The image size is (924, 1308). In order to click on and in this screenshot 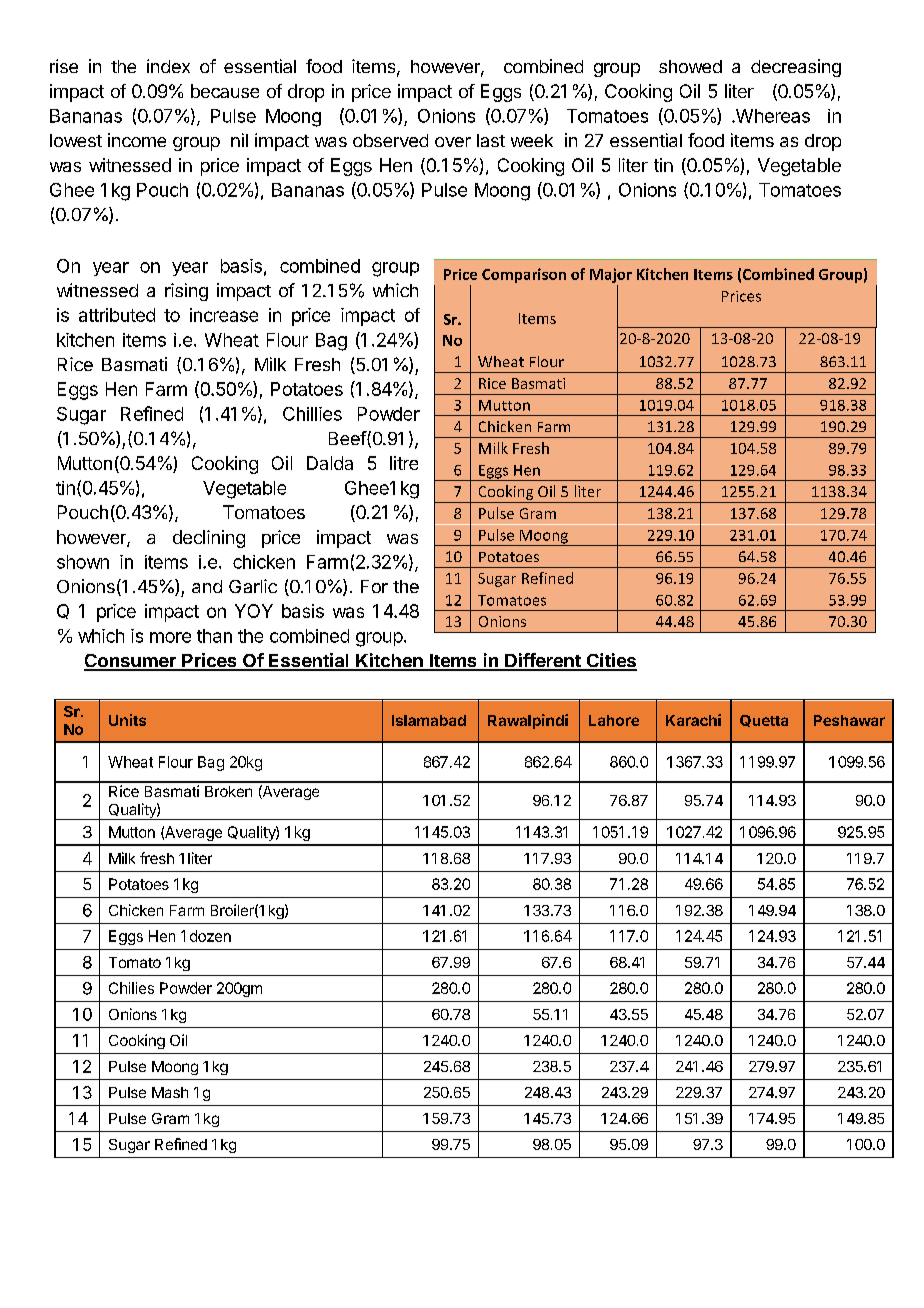, I will do `click(207, 586)`.
